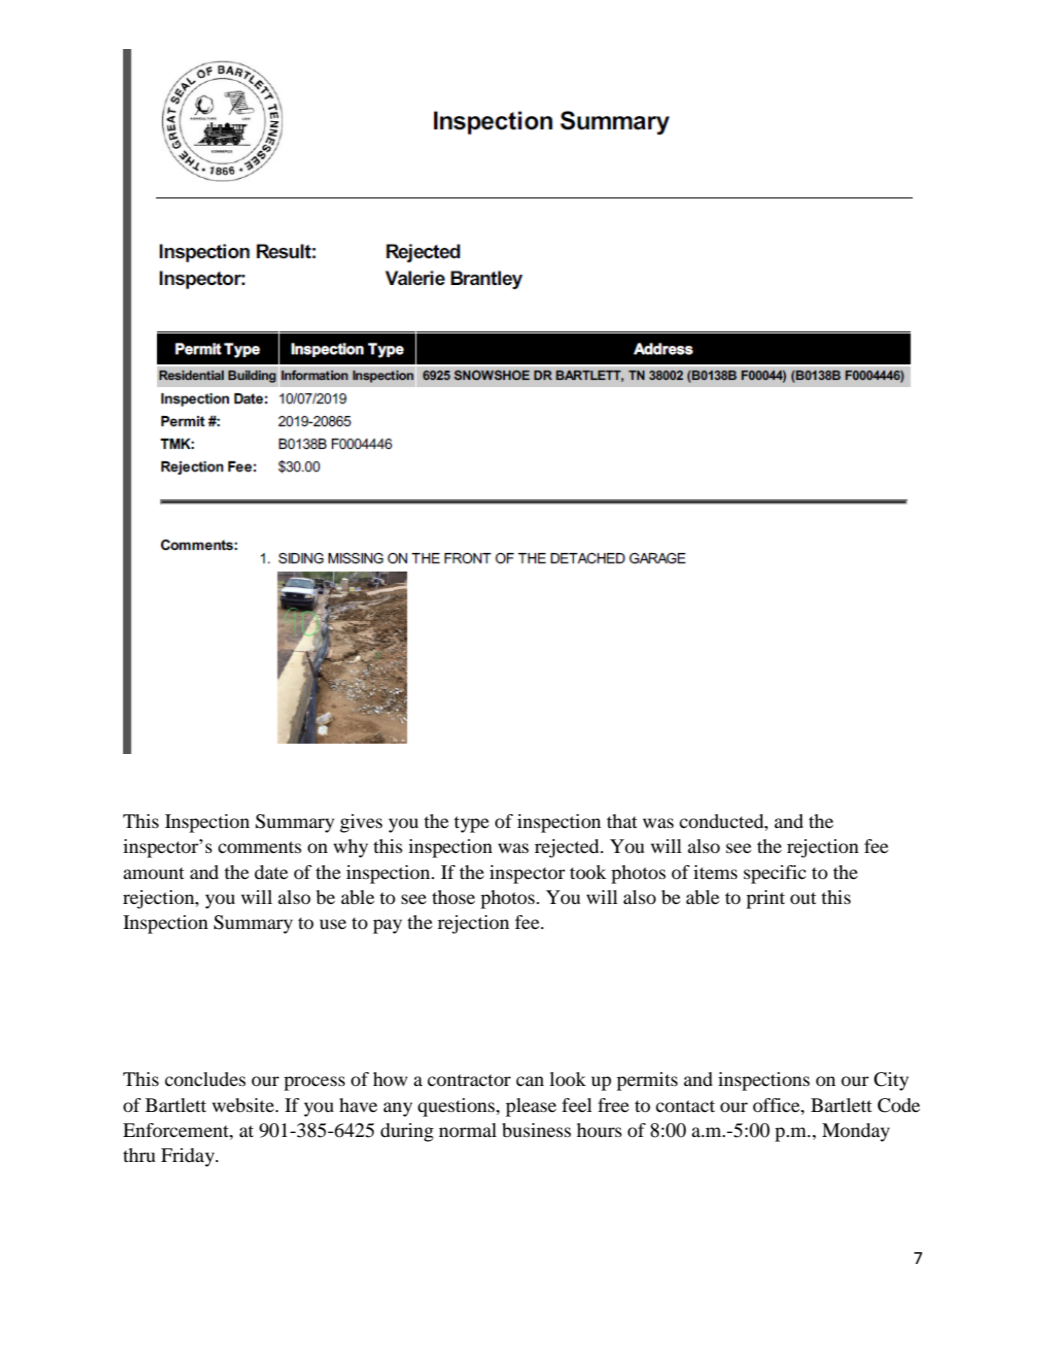 This screenshot has width=1046, height=1354. Describe the element at coordinates (722, 821) in the screenshot. I see `conducted` at that location.
